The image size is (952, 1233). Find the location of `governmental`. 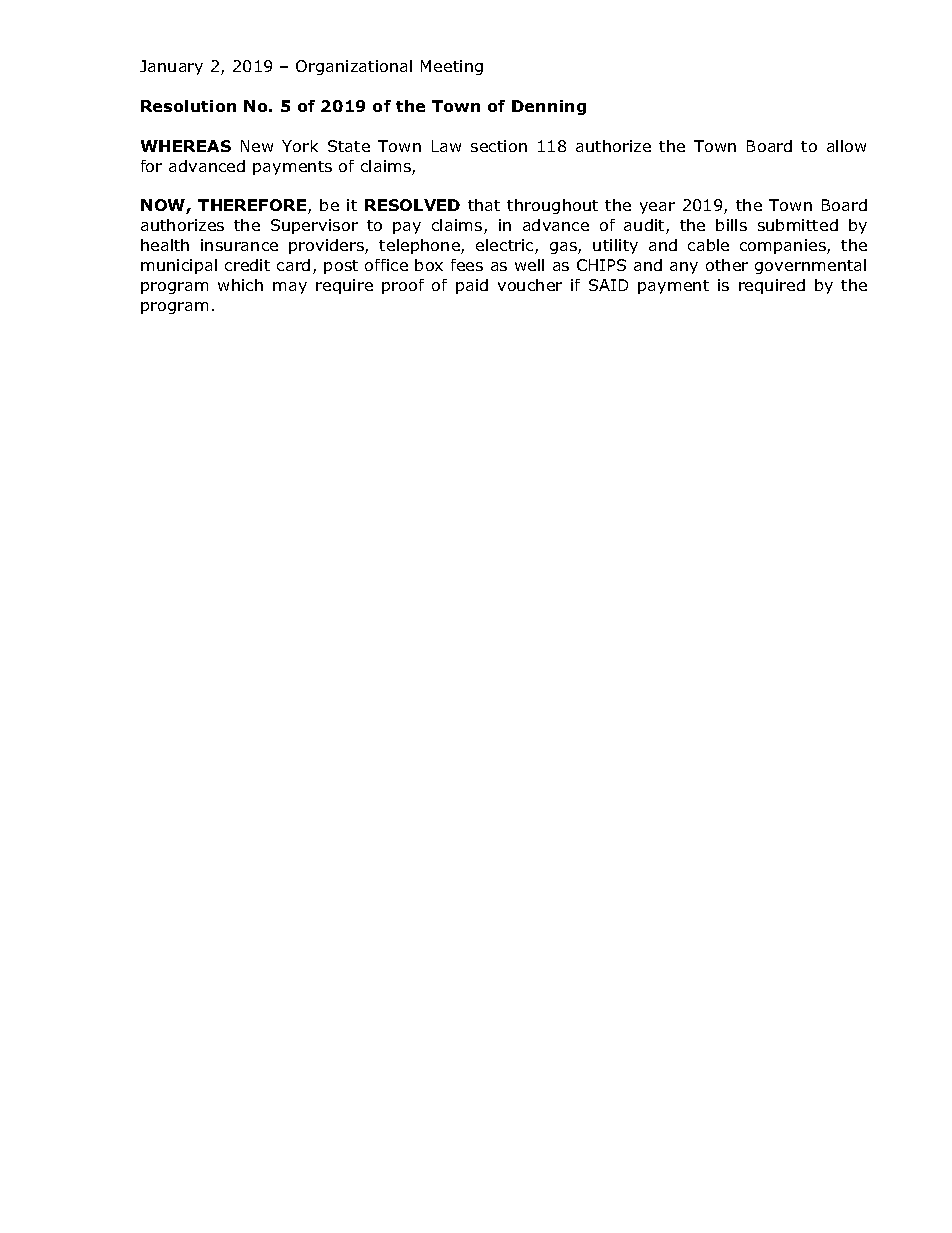

governmental is located at coordinates (810, 266).
